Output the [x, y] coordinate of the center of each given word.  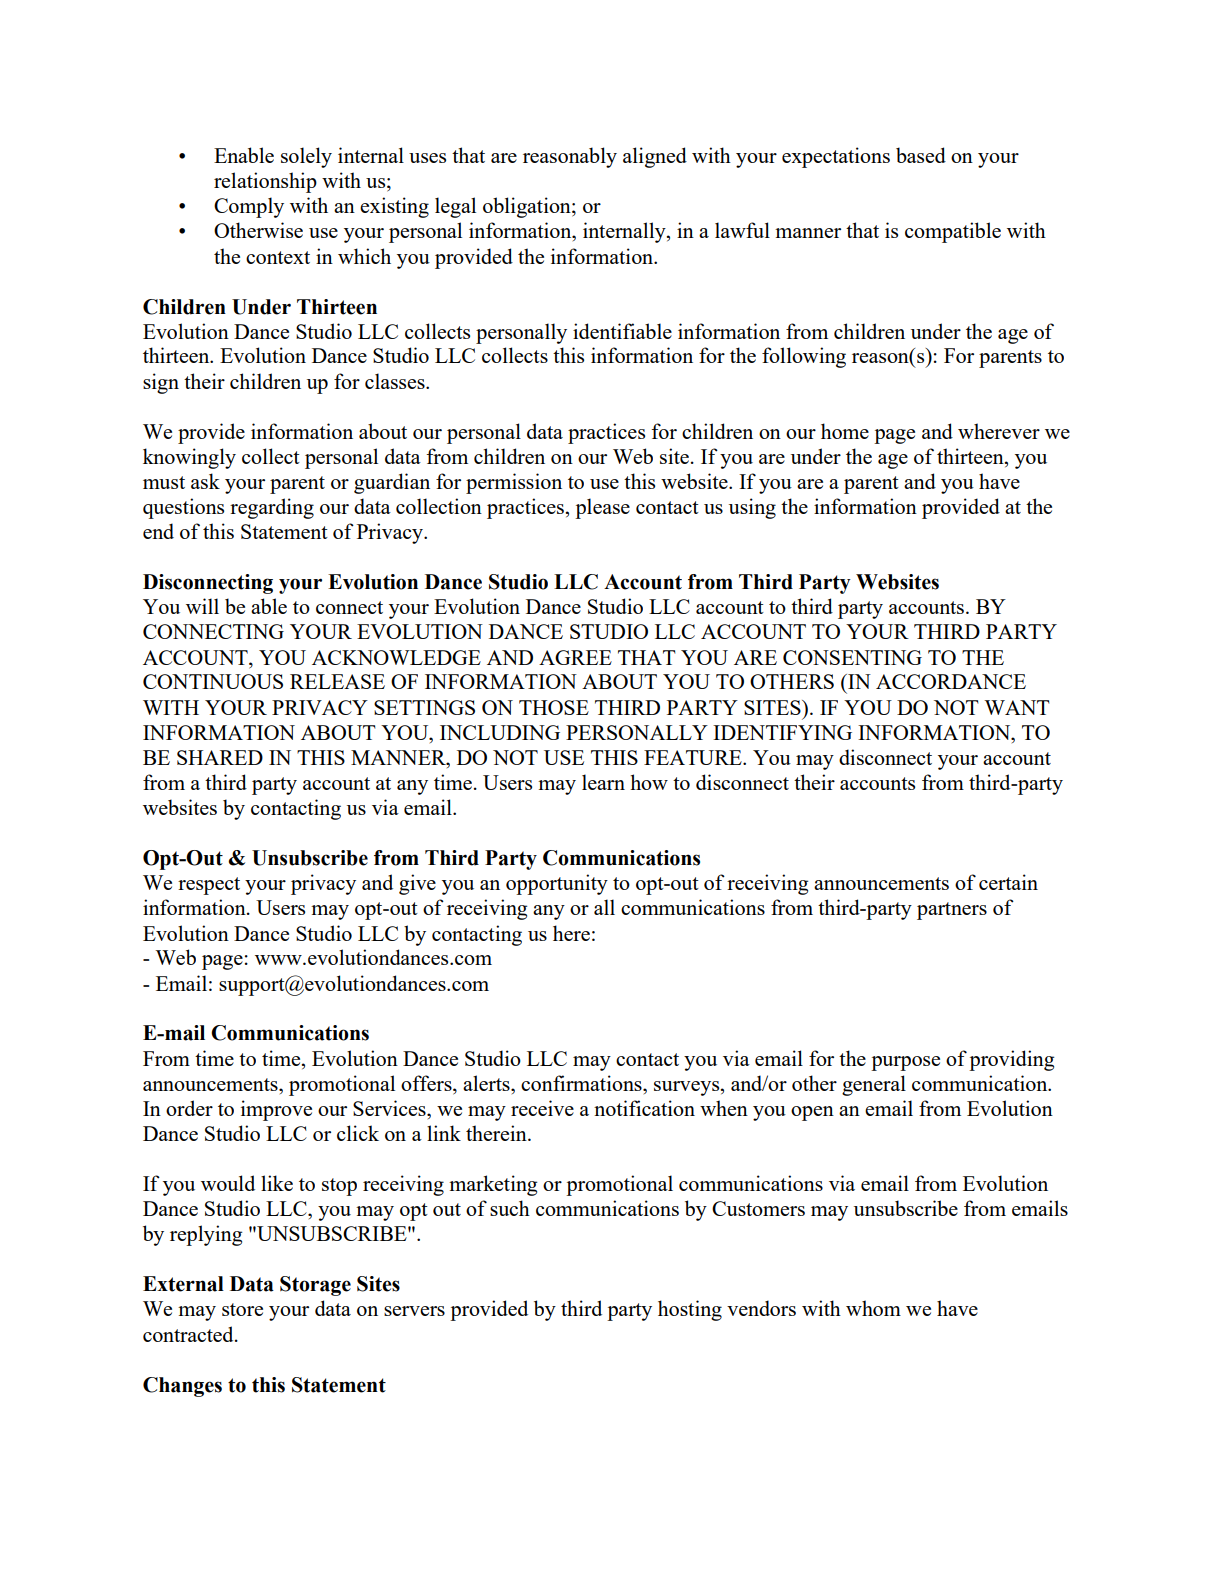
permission [514, 483]
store [242, 1309]
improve [276, 1110]
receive [542, 1108]
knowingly [189, 458]
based [921, 155]
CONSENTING [852, 657]
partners [952, 911]
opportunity [557, 884]
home [845, 431]
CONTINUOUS [213, 681]
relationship [265, 182]
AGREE [575, 657]
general [874, 1085]
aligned [655, 157]
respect [209, 886]
